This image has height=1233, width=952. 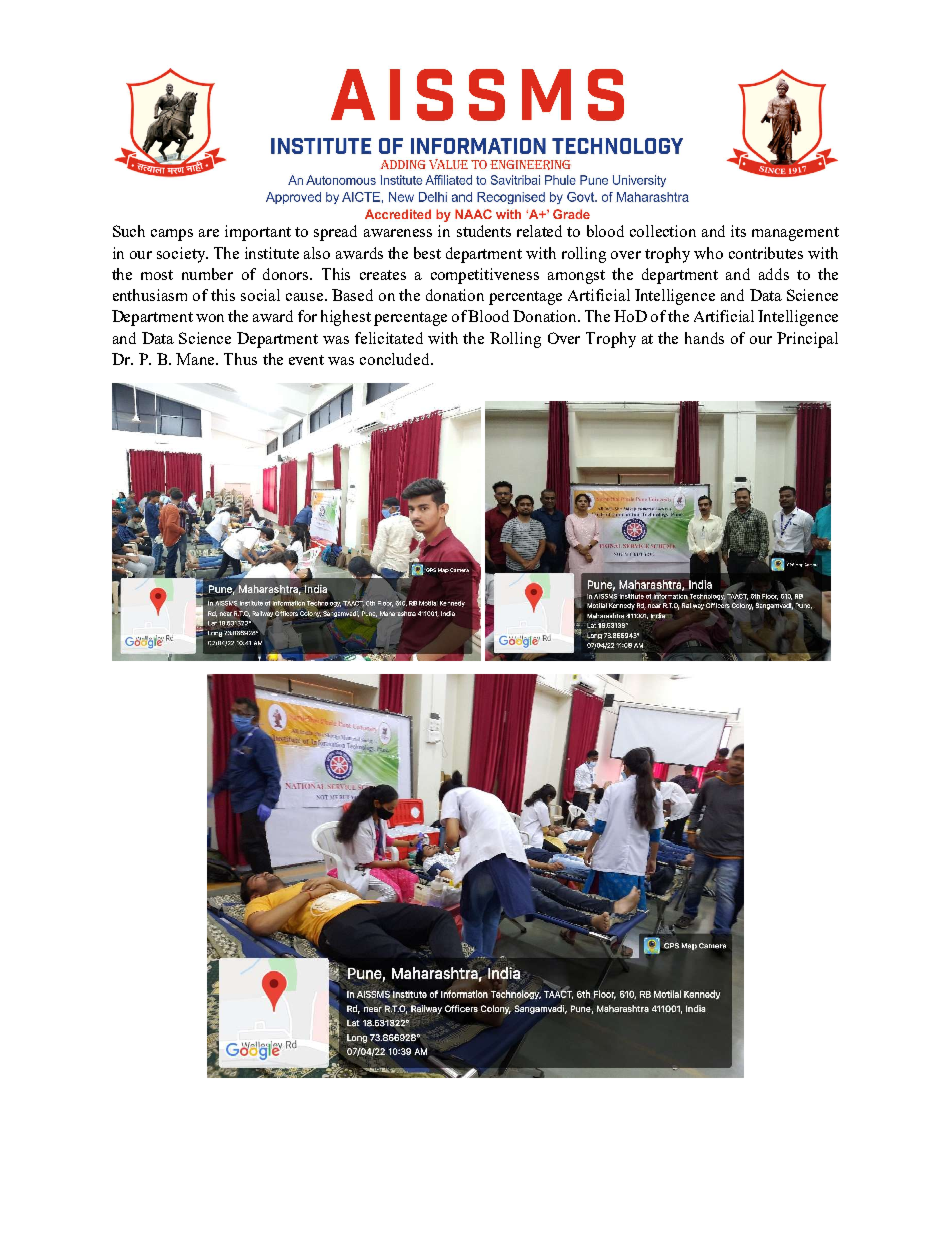 What do you see at coordinates (210, 318) in the image?
I see `won` at bounding box center [210, 318].
